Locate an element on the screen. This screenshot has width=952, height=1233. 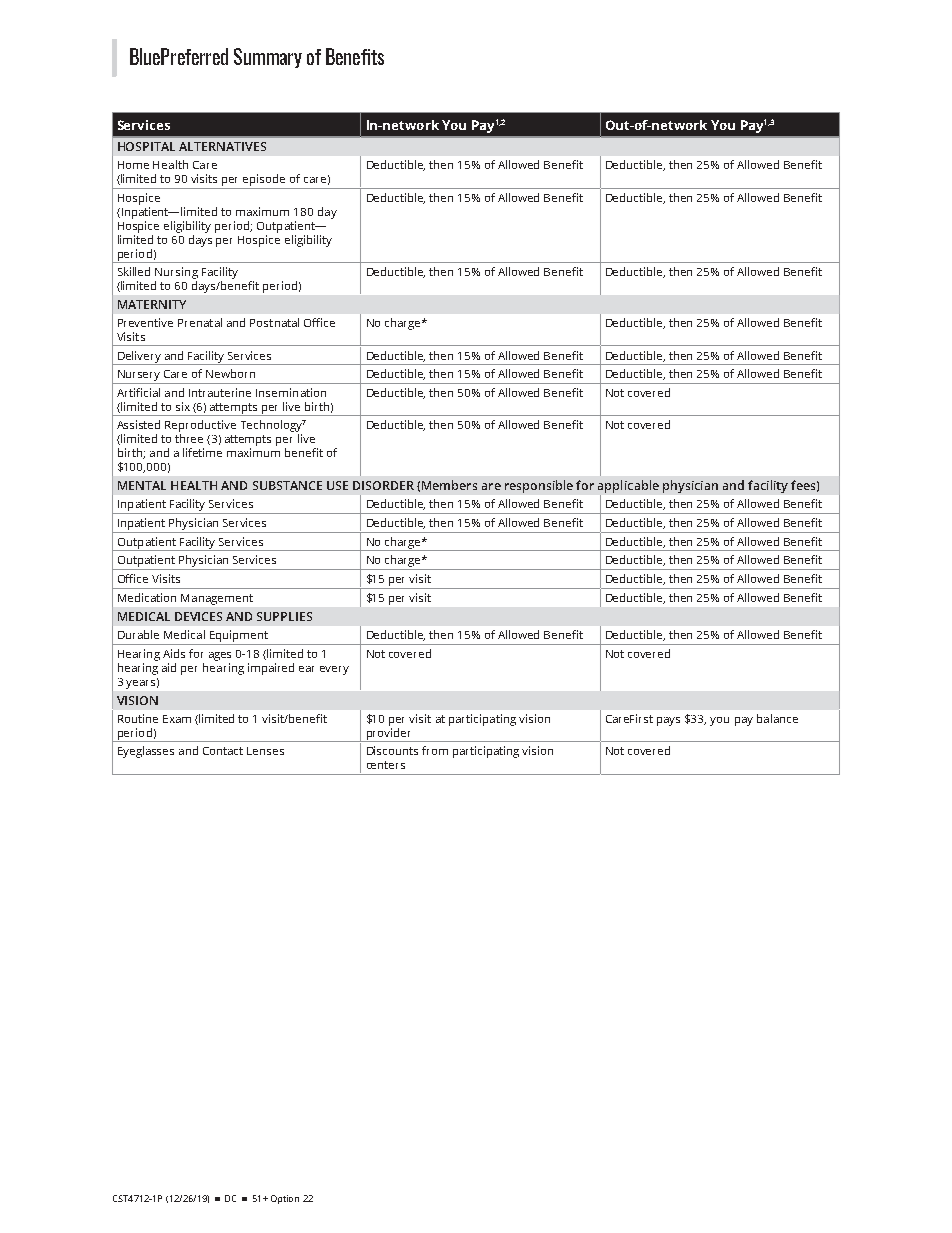
Summary is located at coordinates (268, 58).
